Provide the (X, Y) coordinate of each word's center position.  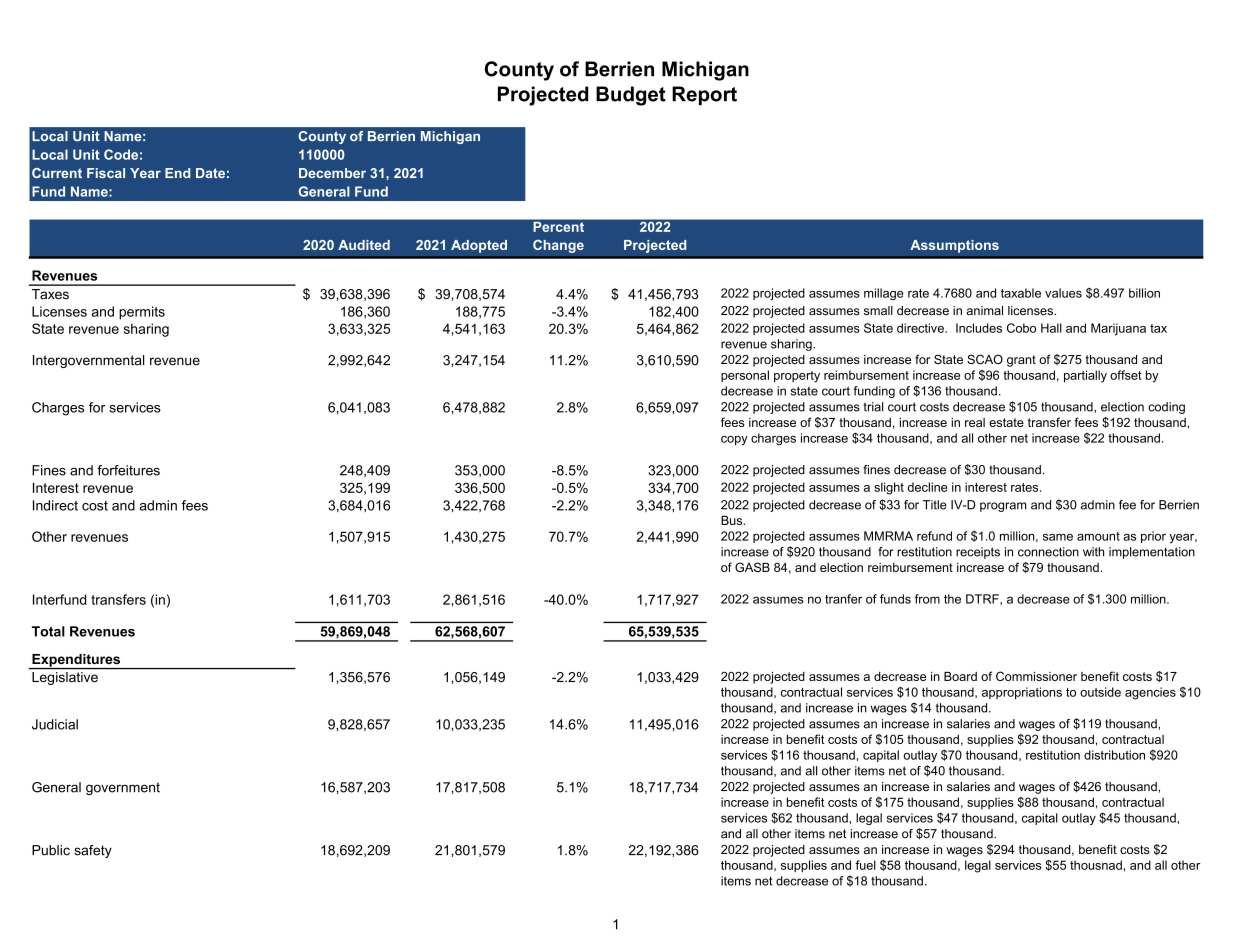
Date (210, 173)
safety (93, 851)
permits (142, 313)
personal (745, 376)
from (927, 599)
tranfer (843, 599)
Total (48, 631)
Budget (631, 96)
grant (1021, 361)
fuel (865, 865)
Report (704, 96)
